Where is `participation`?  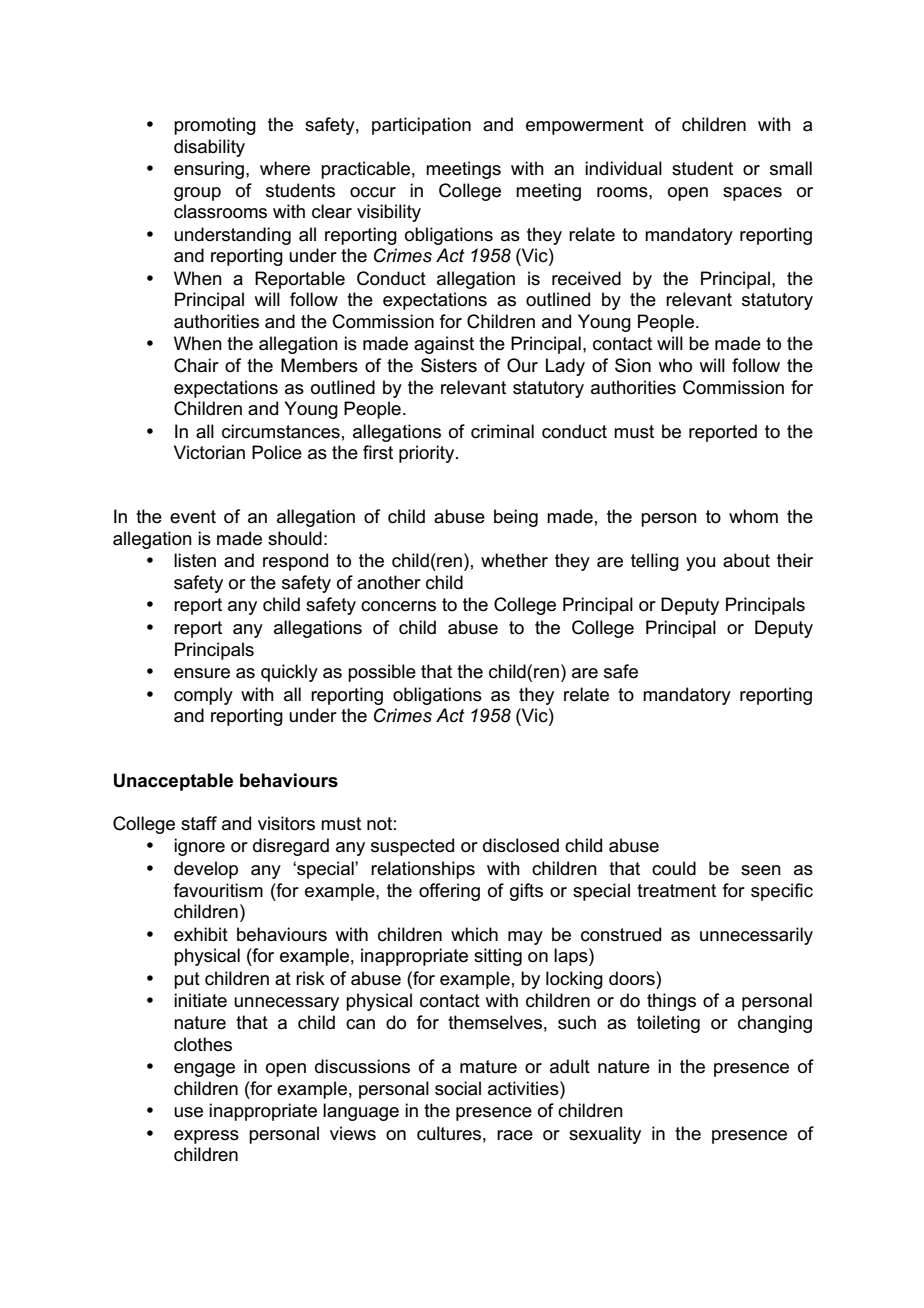
participation is located at coordinates (421, 126).
